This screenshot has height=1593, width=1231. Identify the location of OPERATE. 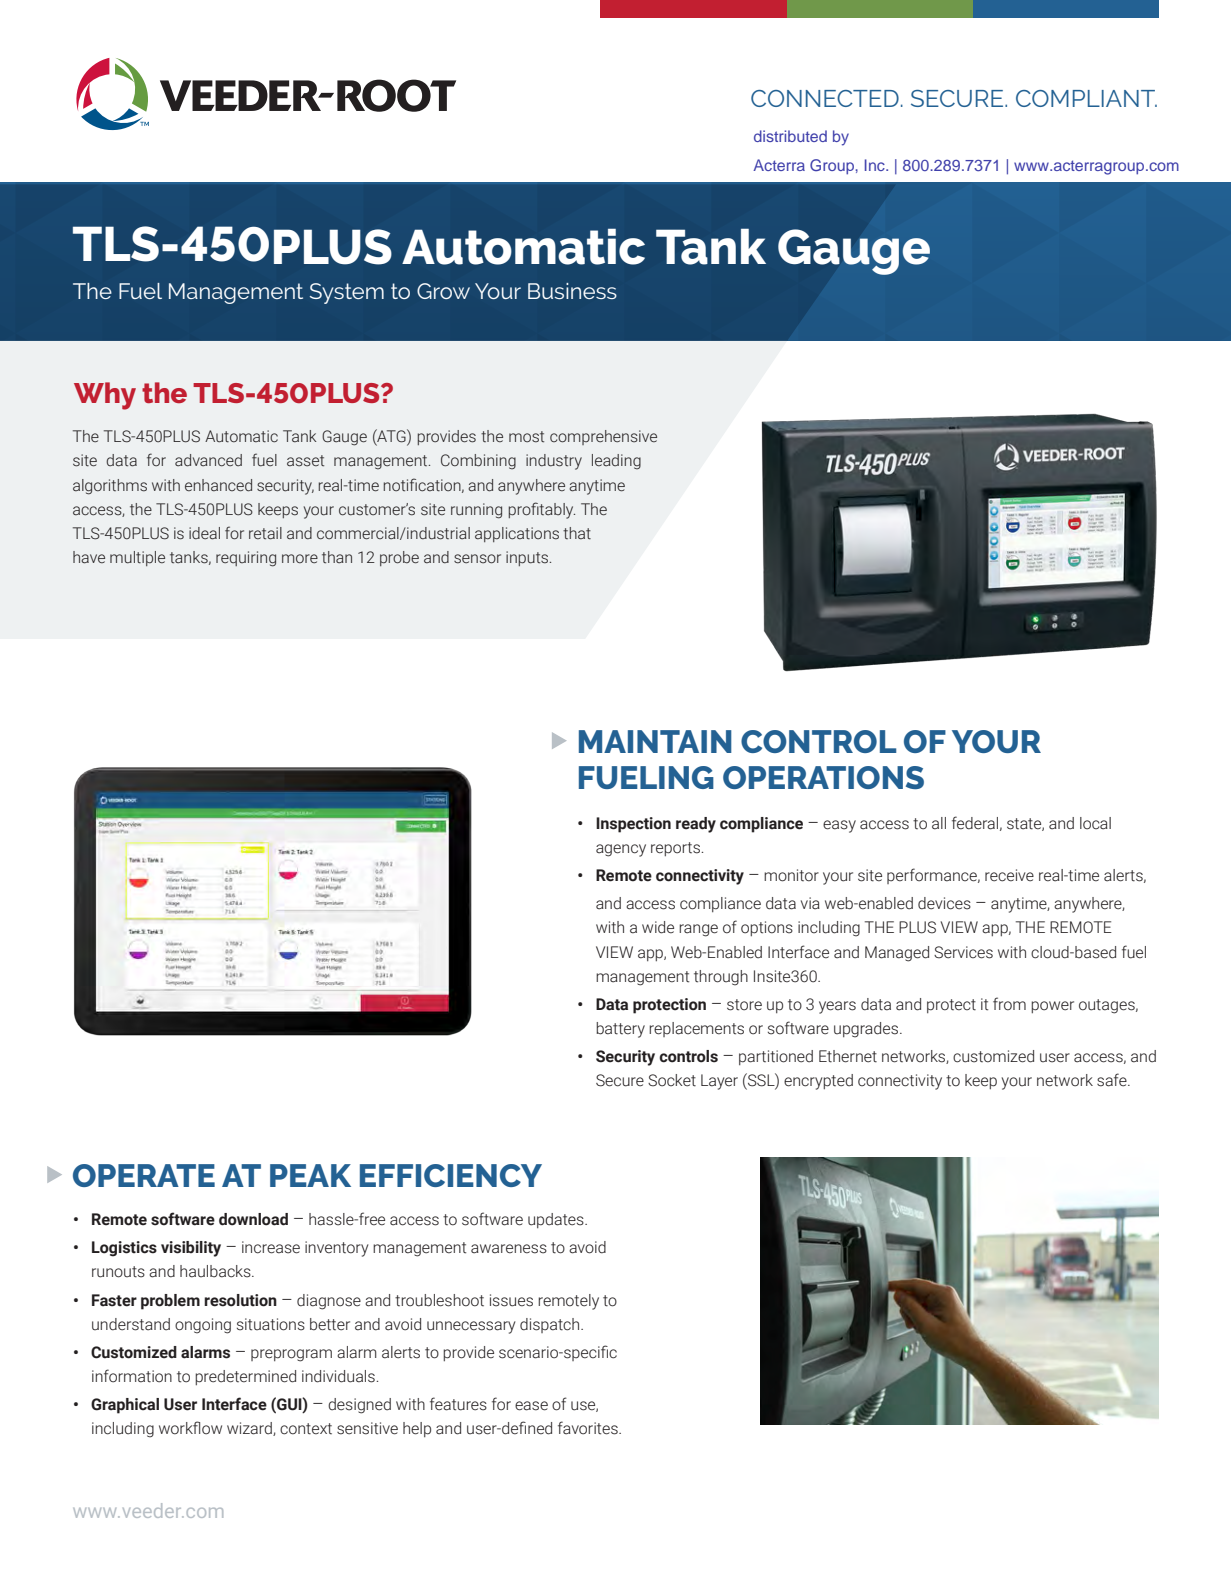
(144, 1175).
